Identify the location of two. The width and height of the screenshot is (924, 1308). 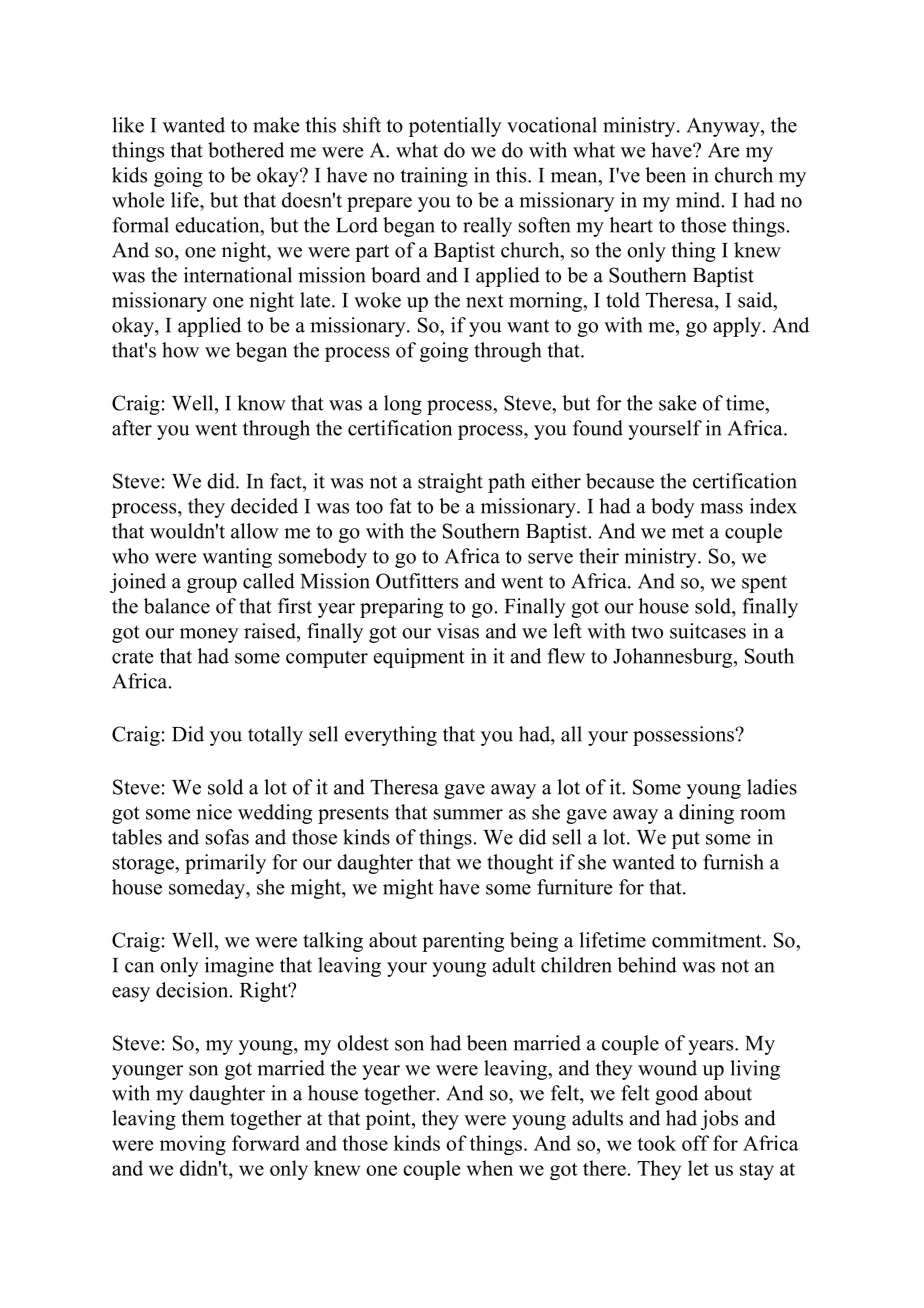
(647, 632).
